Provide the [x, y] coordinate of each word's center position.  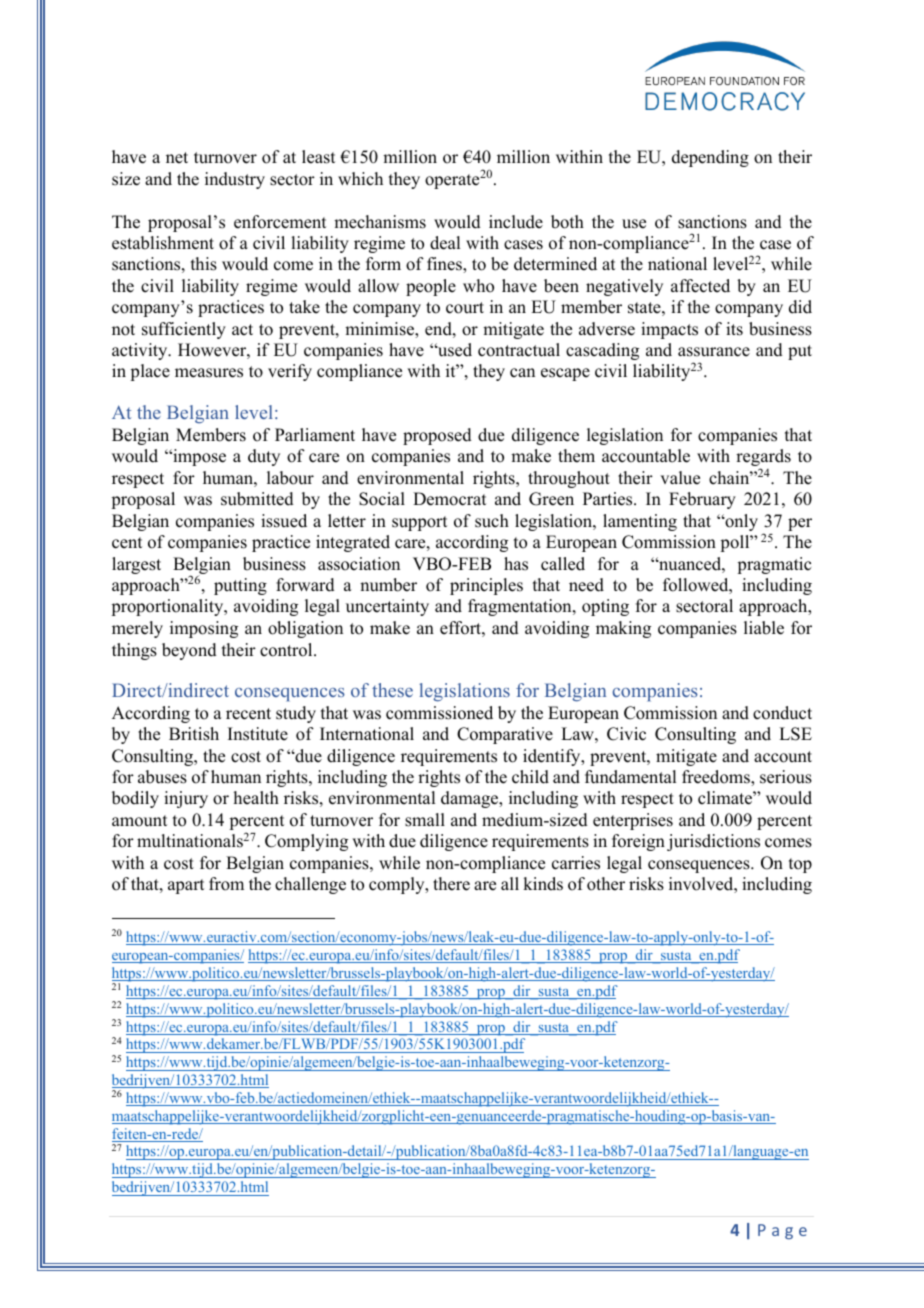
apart [186, 886]
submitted [257, 499]
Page [782, 1232]
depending [710, 158]
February [702, 500]
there [451, 884]
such [492, 521]
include [516, 222]
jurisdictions [713, 842]
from [226, 884]
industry [235, 180]
